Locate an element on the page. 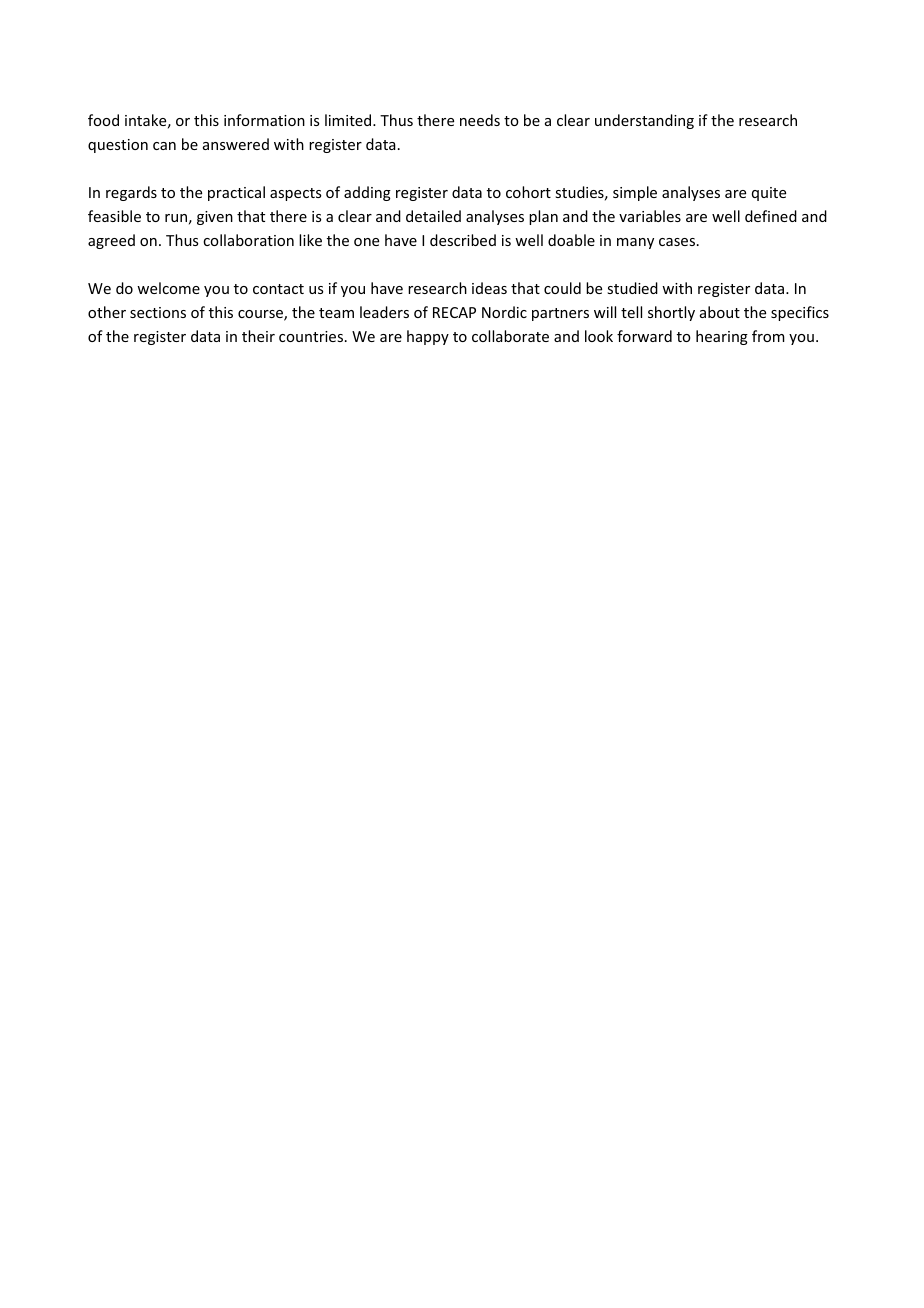 This image has width=924, height=1308. information is located at coordinates (264, 120).
